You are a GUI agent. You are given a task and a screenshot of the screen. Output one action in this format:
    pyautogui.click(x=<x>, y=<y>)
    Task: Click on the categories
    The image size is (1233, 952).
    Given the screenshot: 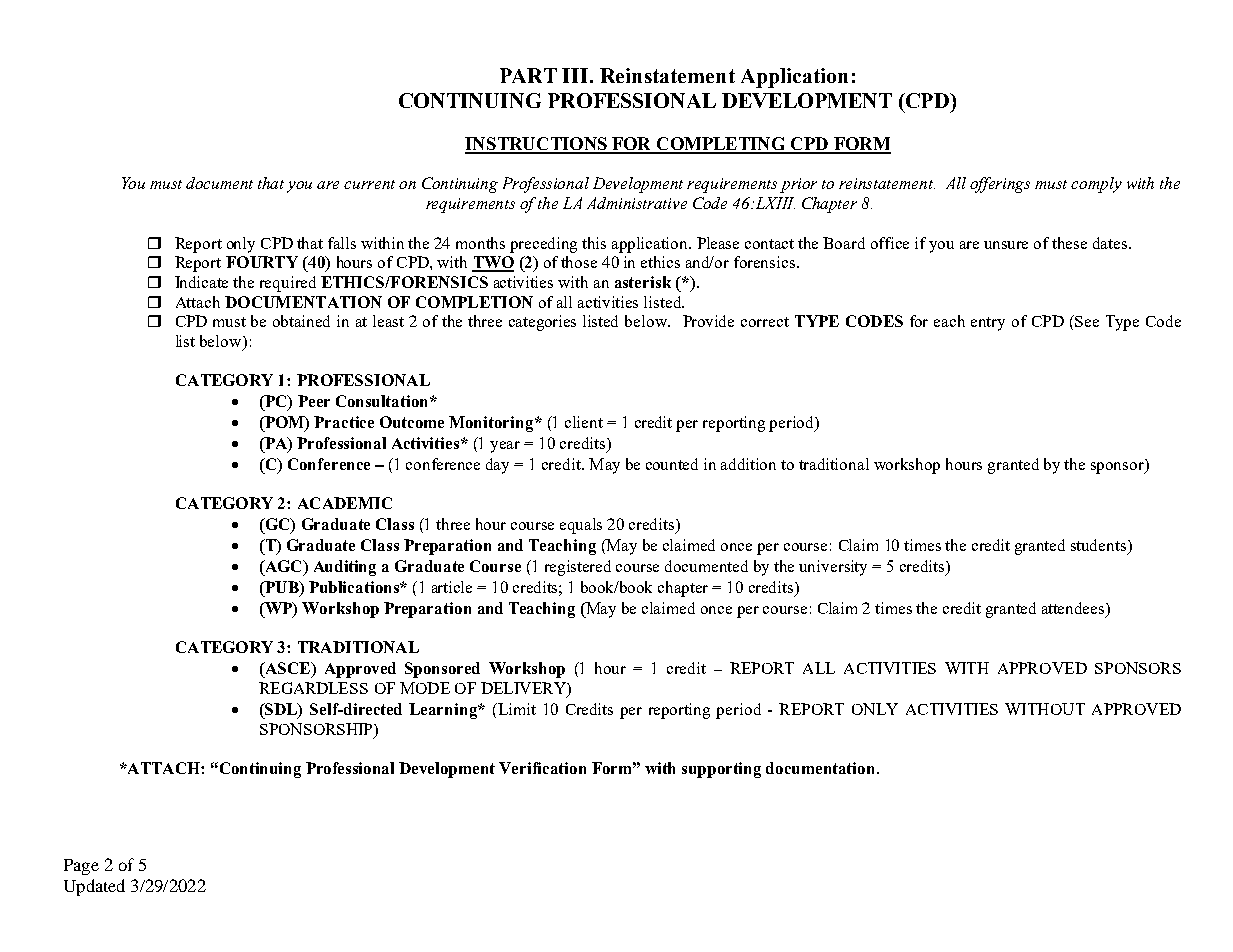 What is the action you would take?
    pyautogui.click(x=542, y=323)
